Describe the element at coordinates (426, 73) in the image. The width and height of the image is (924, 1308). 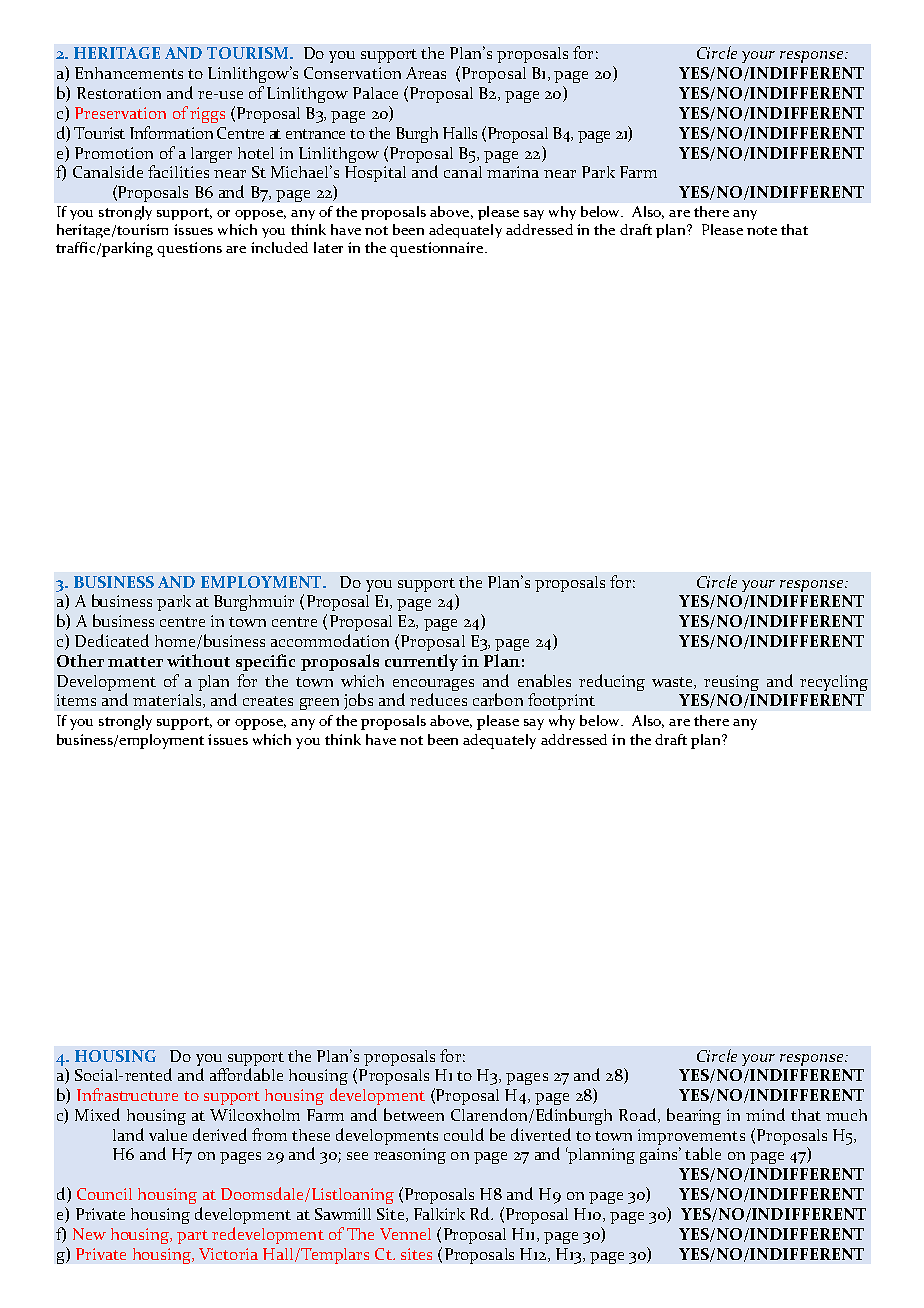
I see `Areas` at that location.
